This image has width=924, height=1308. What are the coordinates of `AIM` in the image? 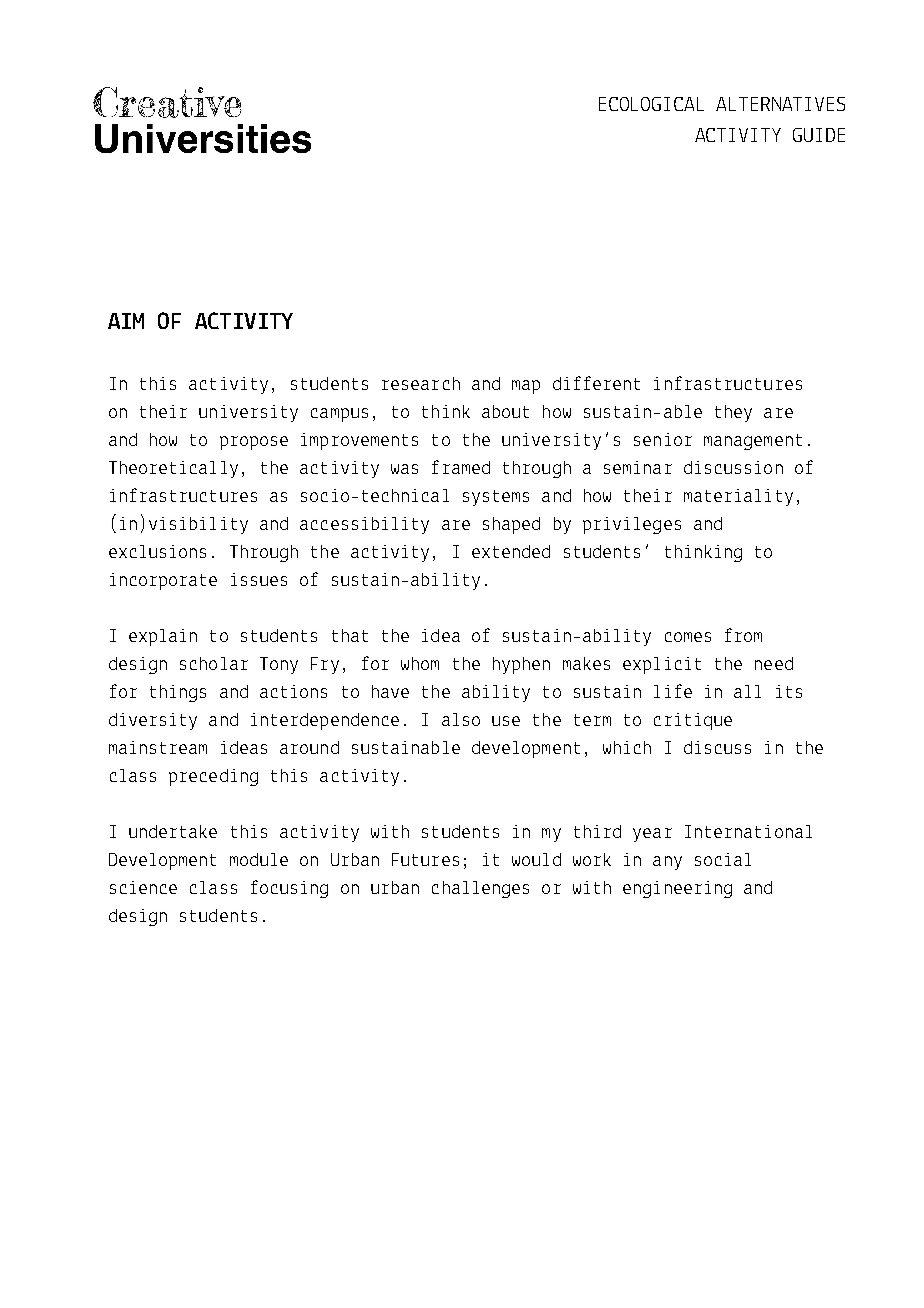 It's located at (126, 321).
